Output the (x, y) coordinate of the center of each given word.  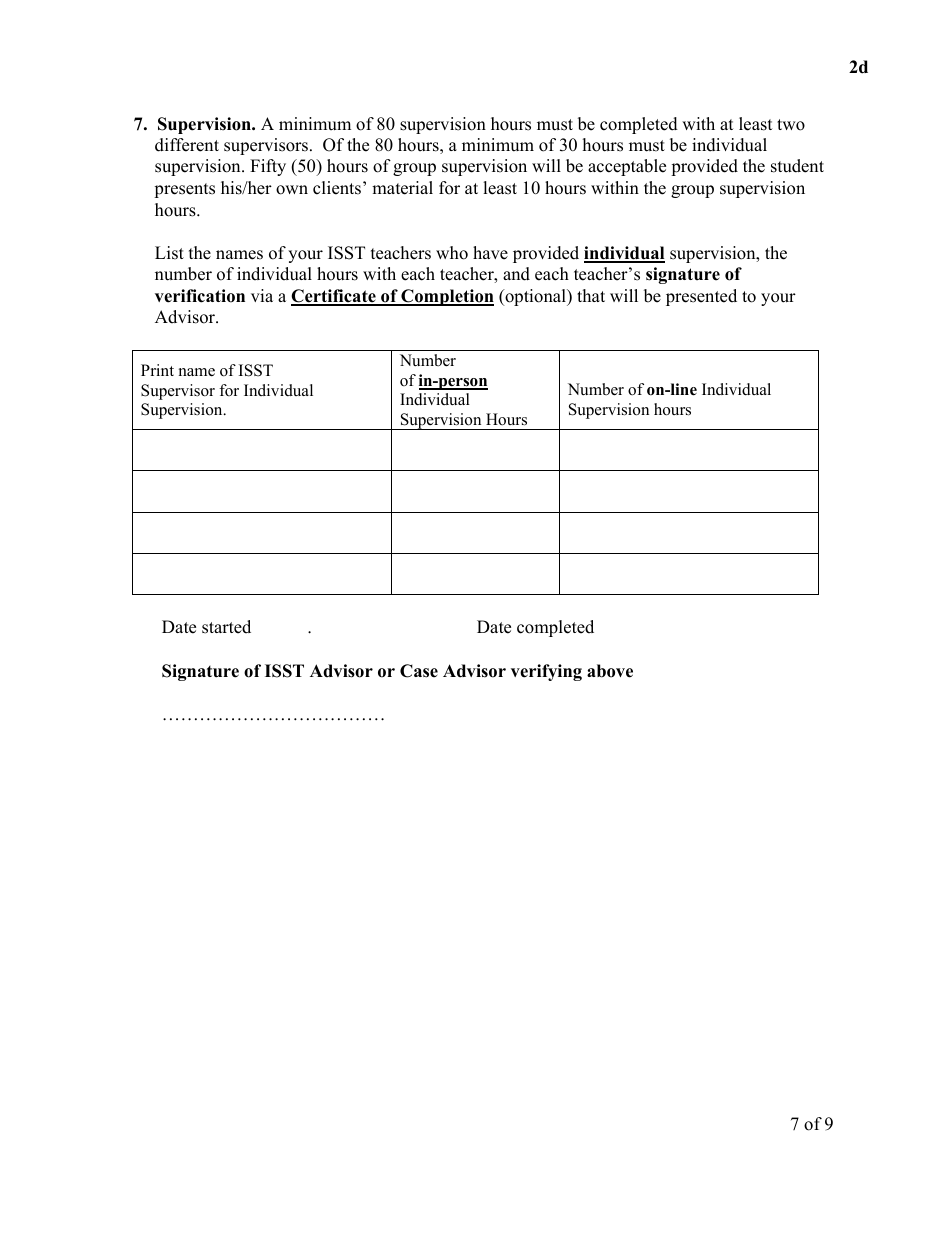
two (791, 125)
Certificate (334, 297)
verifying (546, 672)
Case (419, 671)
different (187, 145)
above (610, 671)
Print (157, 370)
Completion (446, 297)
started (226, 627)
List (169, 253)
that (591, 295)
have (490, 253)
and (516, 274)
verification (200, 296)
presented (701, 297)
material (402, 188)
